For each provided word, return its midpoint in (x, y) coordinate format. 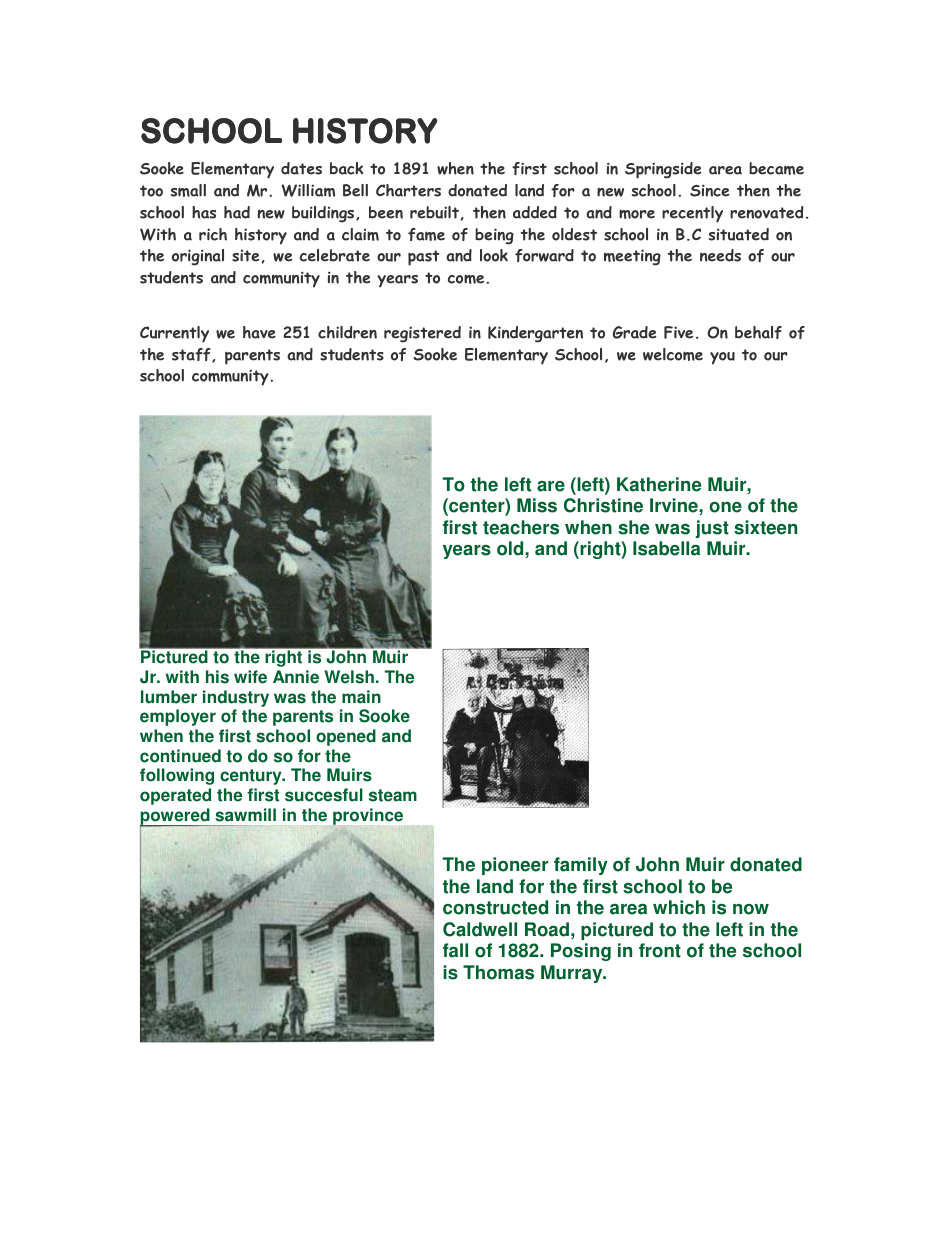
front (660, 950)
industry (236, 698)
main (361, 697)
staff (192, 355)
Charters (408, 190)
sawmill (245, 815)
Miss (537, 505)
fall (455, 950)
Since (710, 190)
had (237, 212)
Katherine (659, 484)
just (712, 529)
